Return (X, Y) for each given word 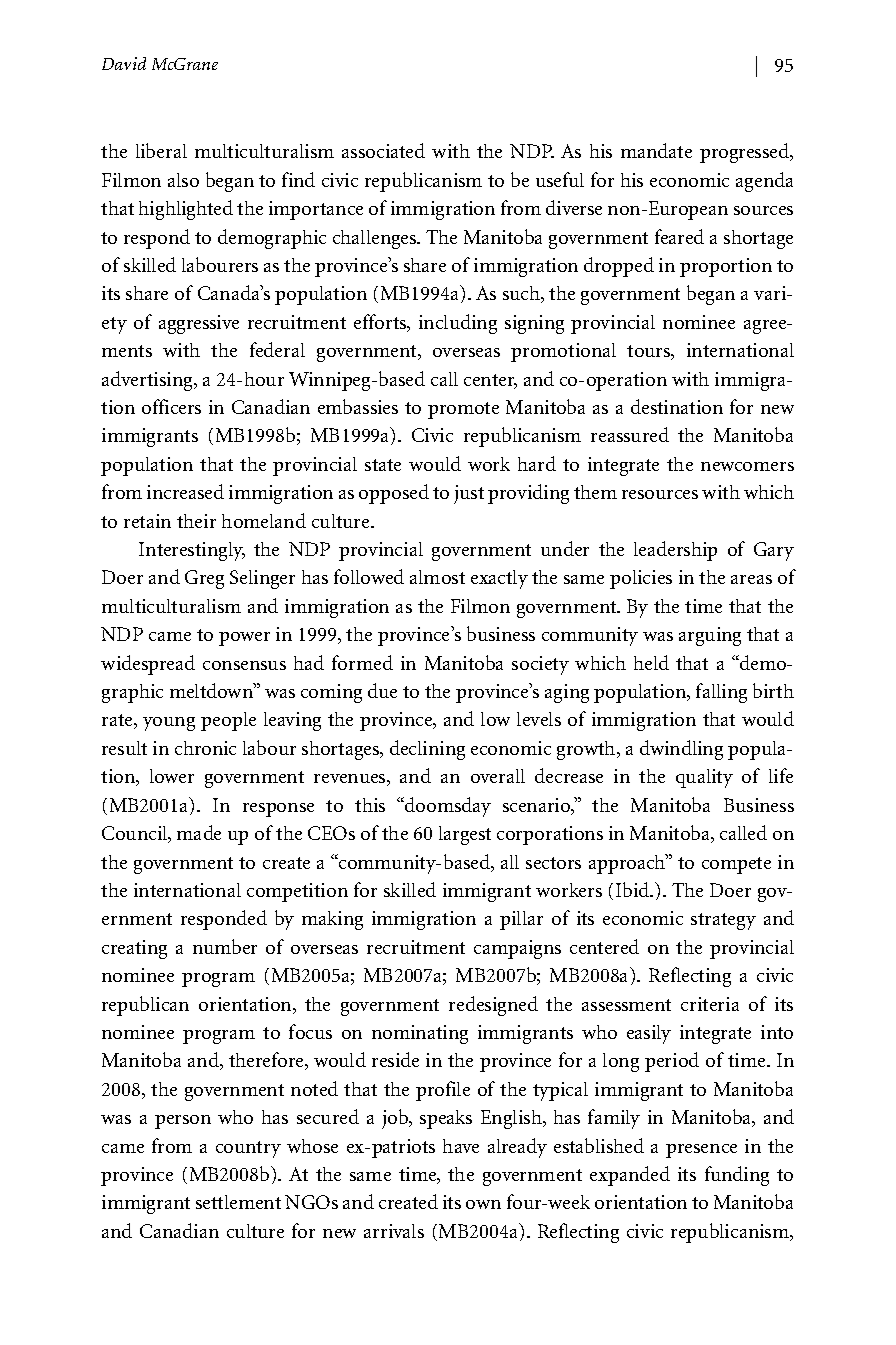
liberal (161, 150)
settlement (238, 1202)
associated (383, 150)
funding (737, 1176)
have (461, 1146)
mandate (656, 150)
